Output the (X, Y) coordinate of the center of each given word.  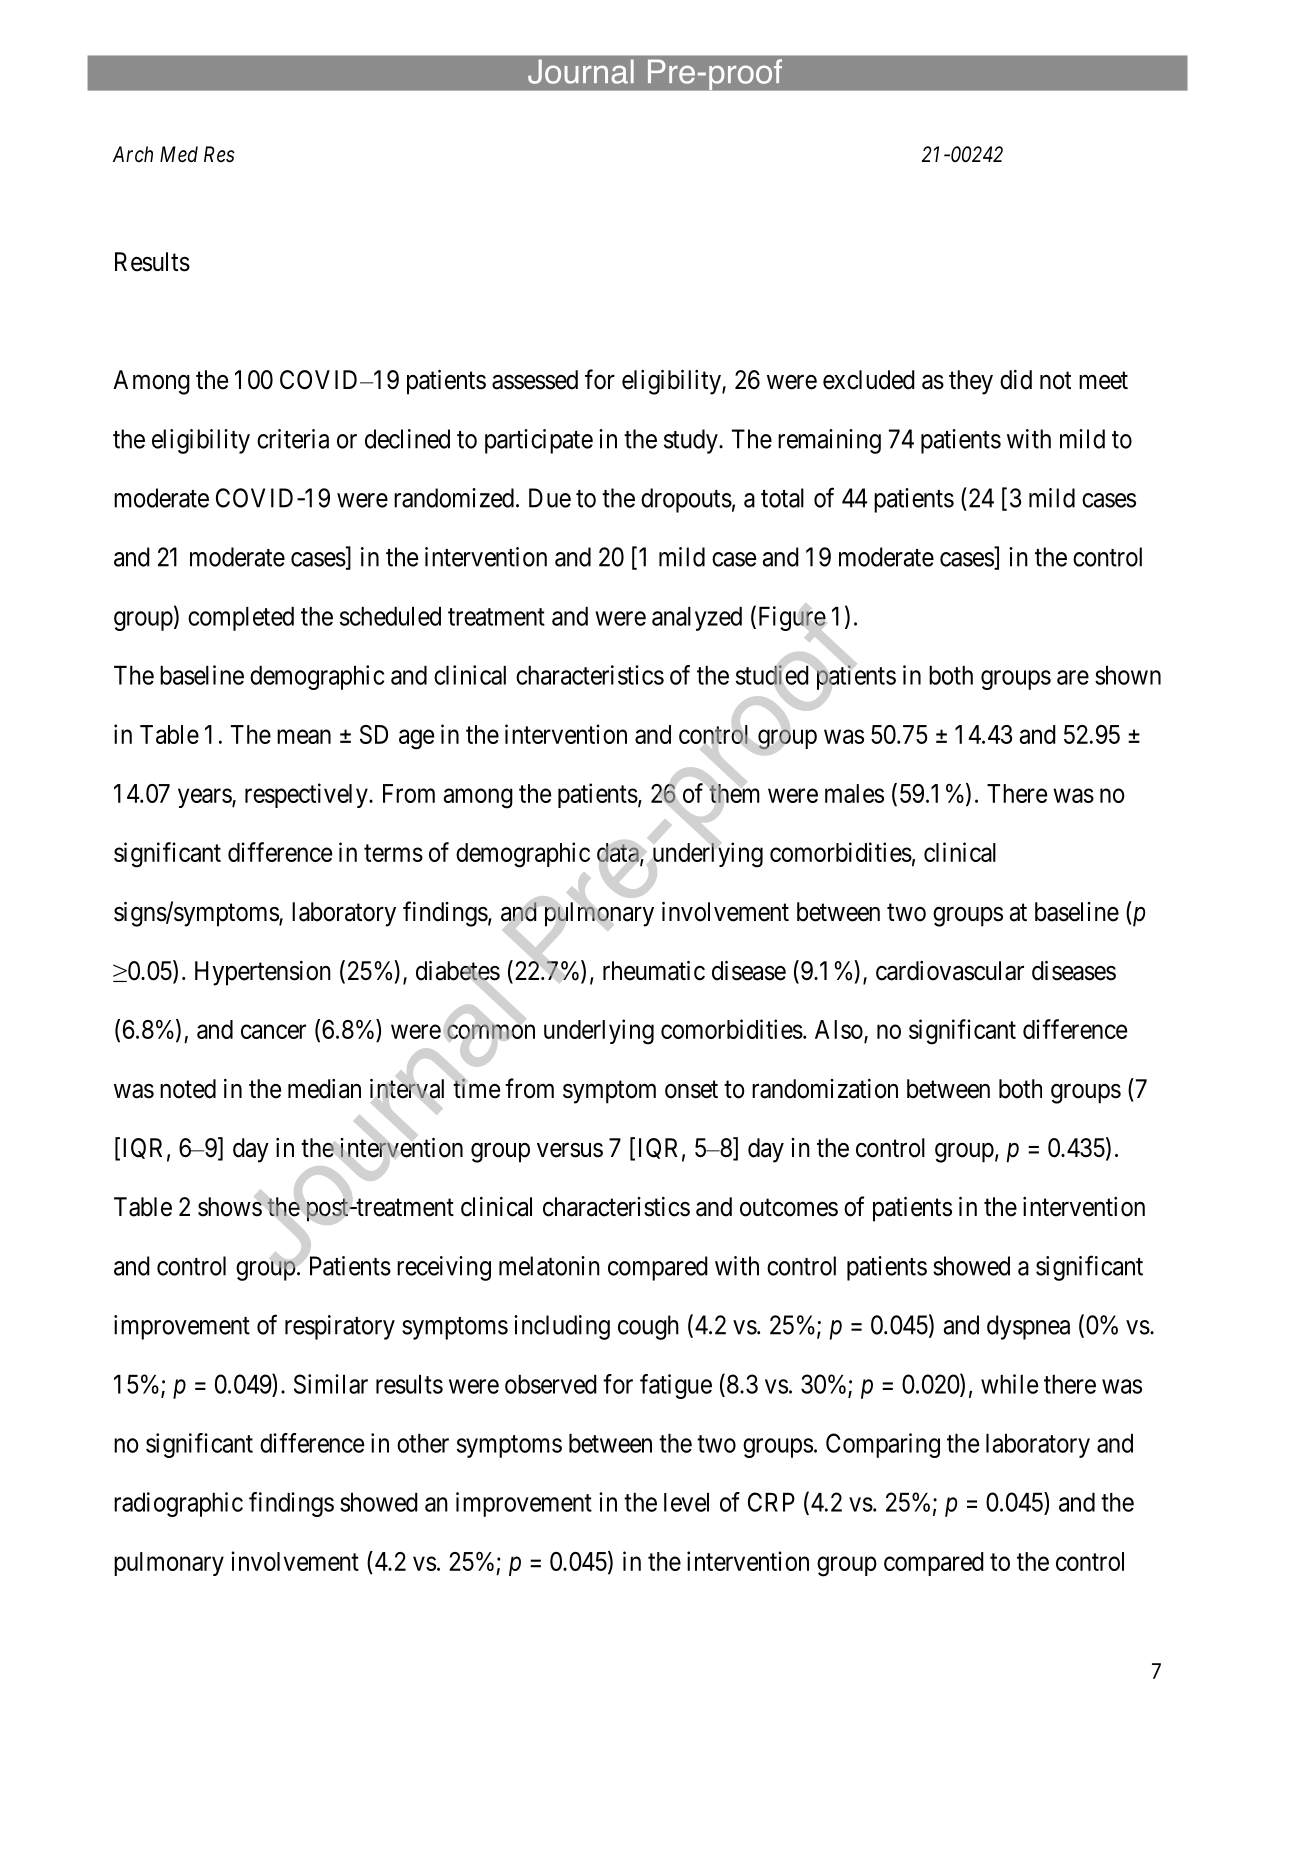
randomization (825, 1089)
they (971, 382)
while (1009, 1384)
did (1016, 380)
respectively (307, 795)
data (619, 854)
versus (570, 1150)
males (854, 793)
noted (188, 1089)
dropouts (686, 500)
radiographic (178, 1504)
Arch (133, 154)
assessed (535, 380)
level (686, 1502)
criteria (293, 439)
